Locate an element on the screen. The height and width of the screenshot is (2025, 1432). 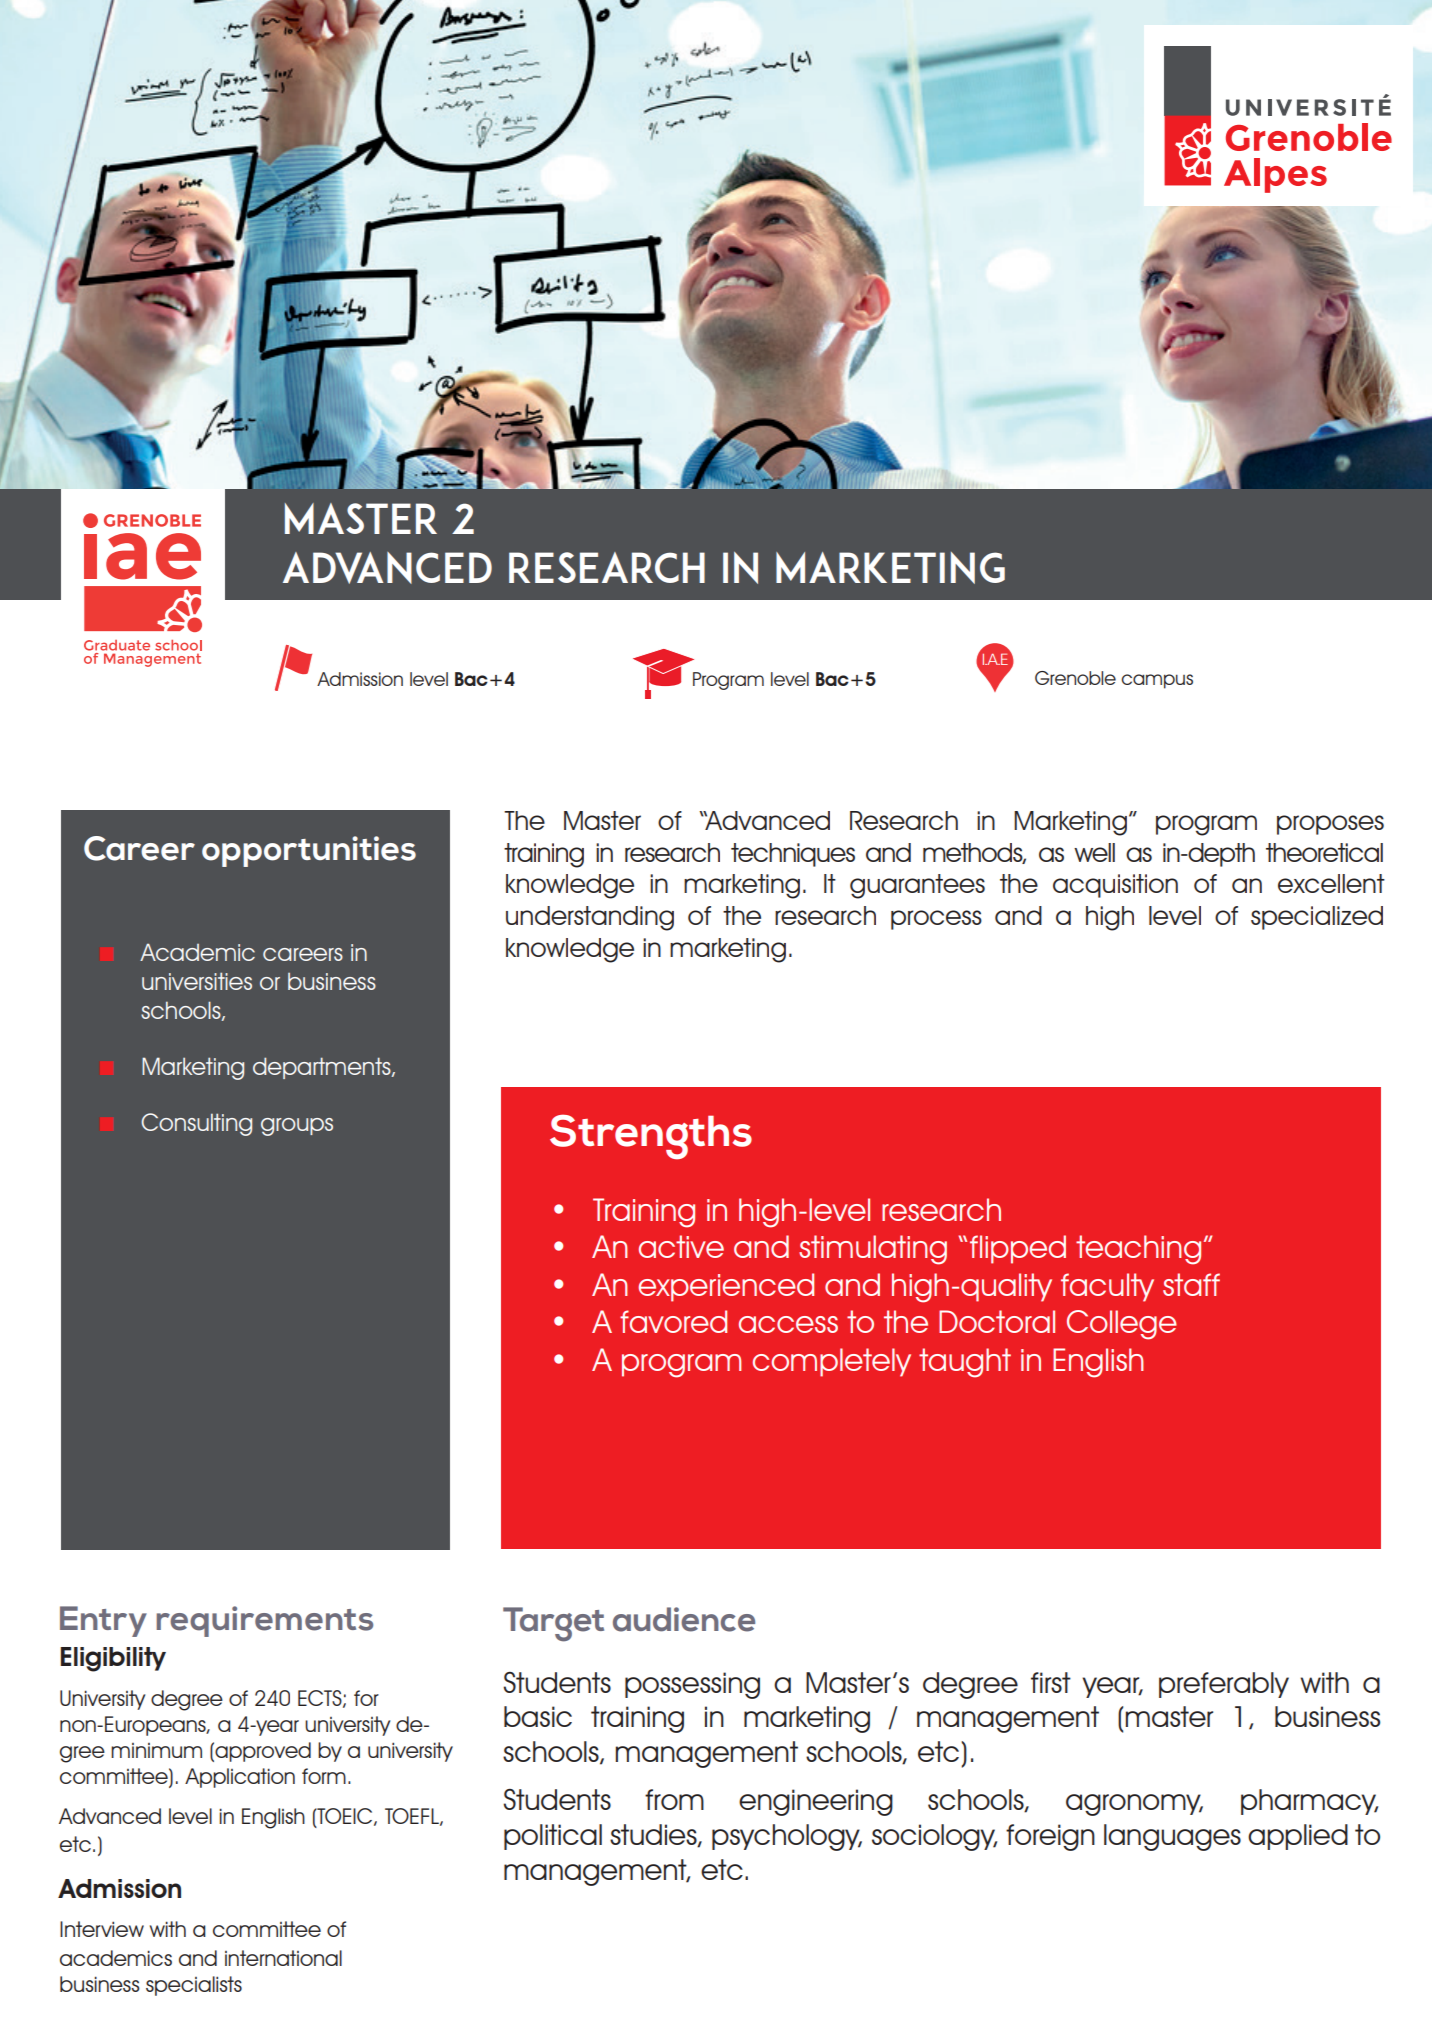
possessing is located at coordinates (692, 1685).
